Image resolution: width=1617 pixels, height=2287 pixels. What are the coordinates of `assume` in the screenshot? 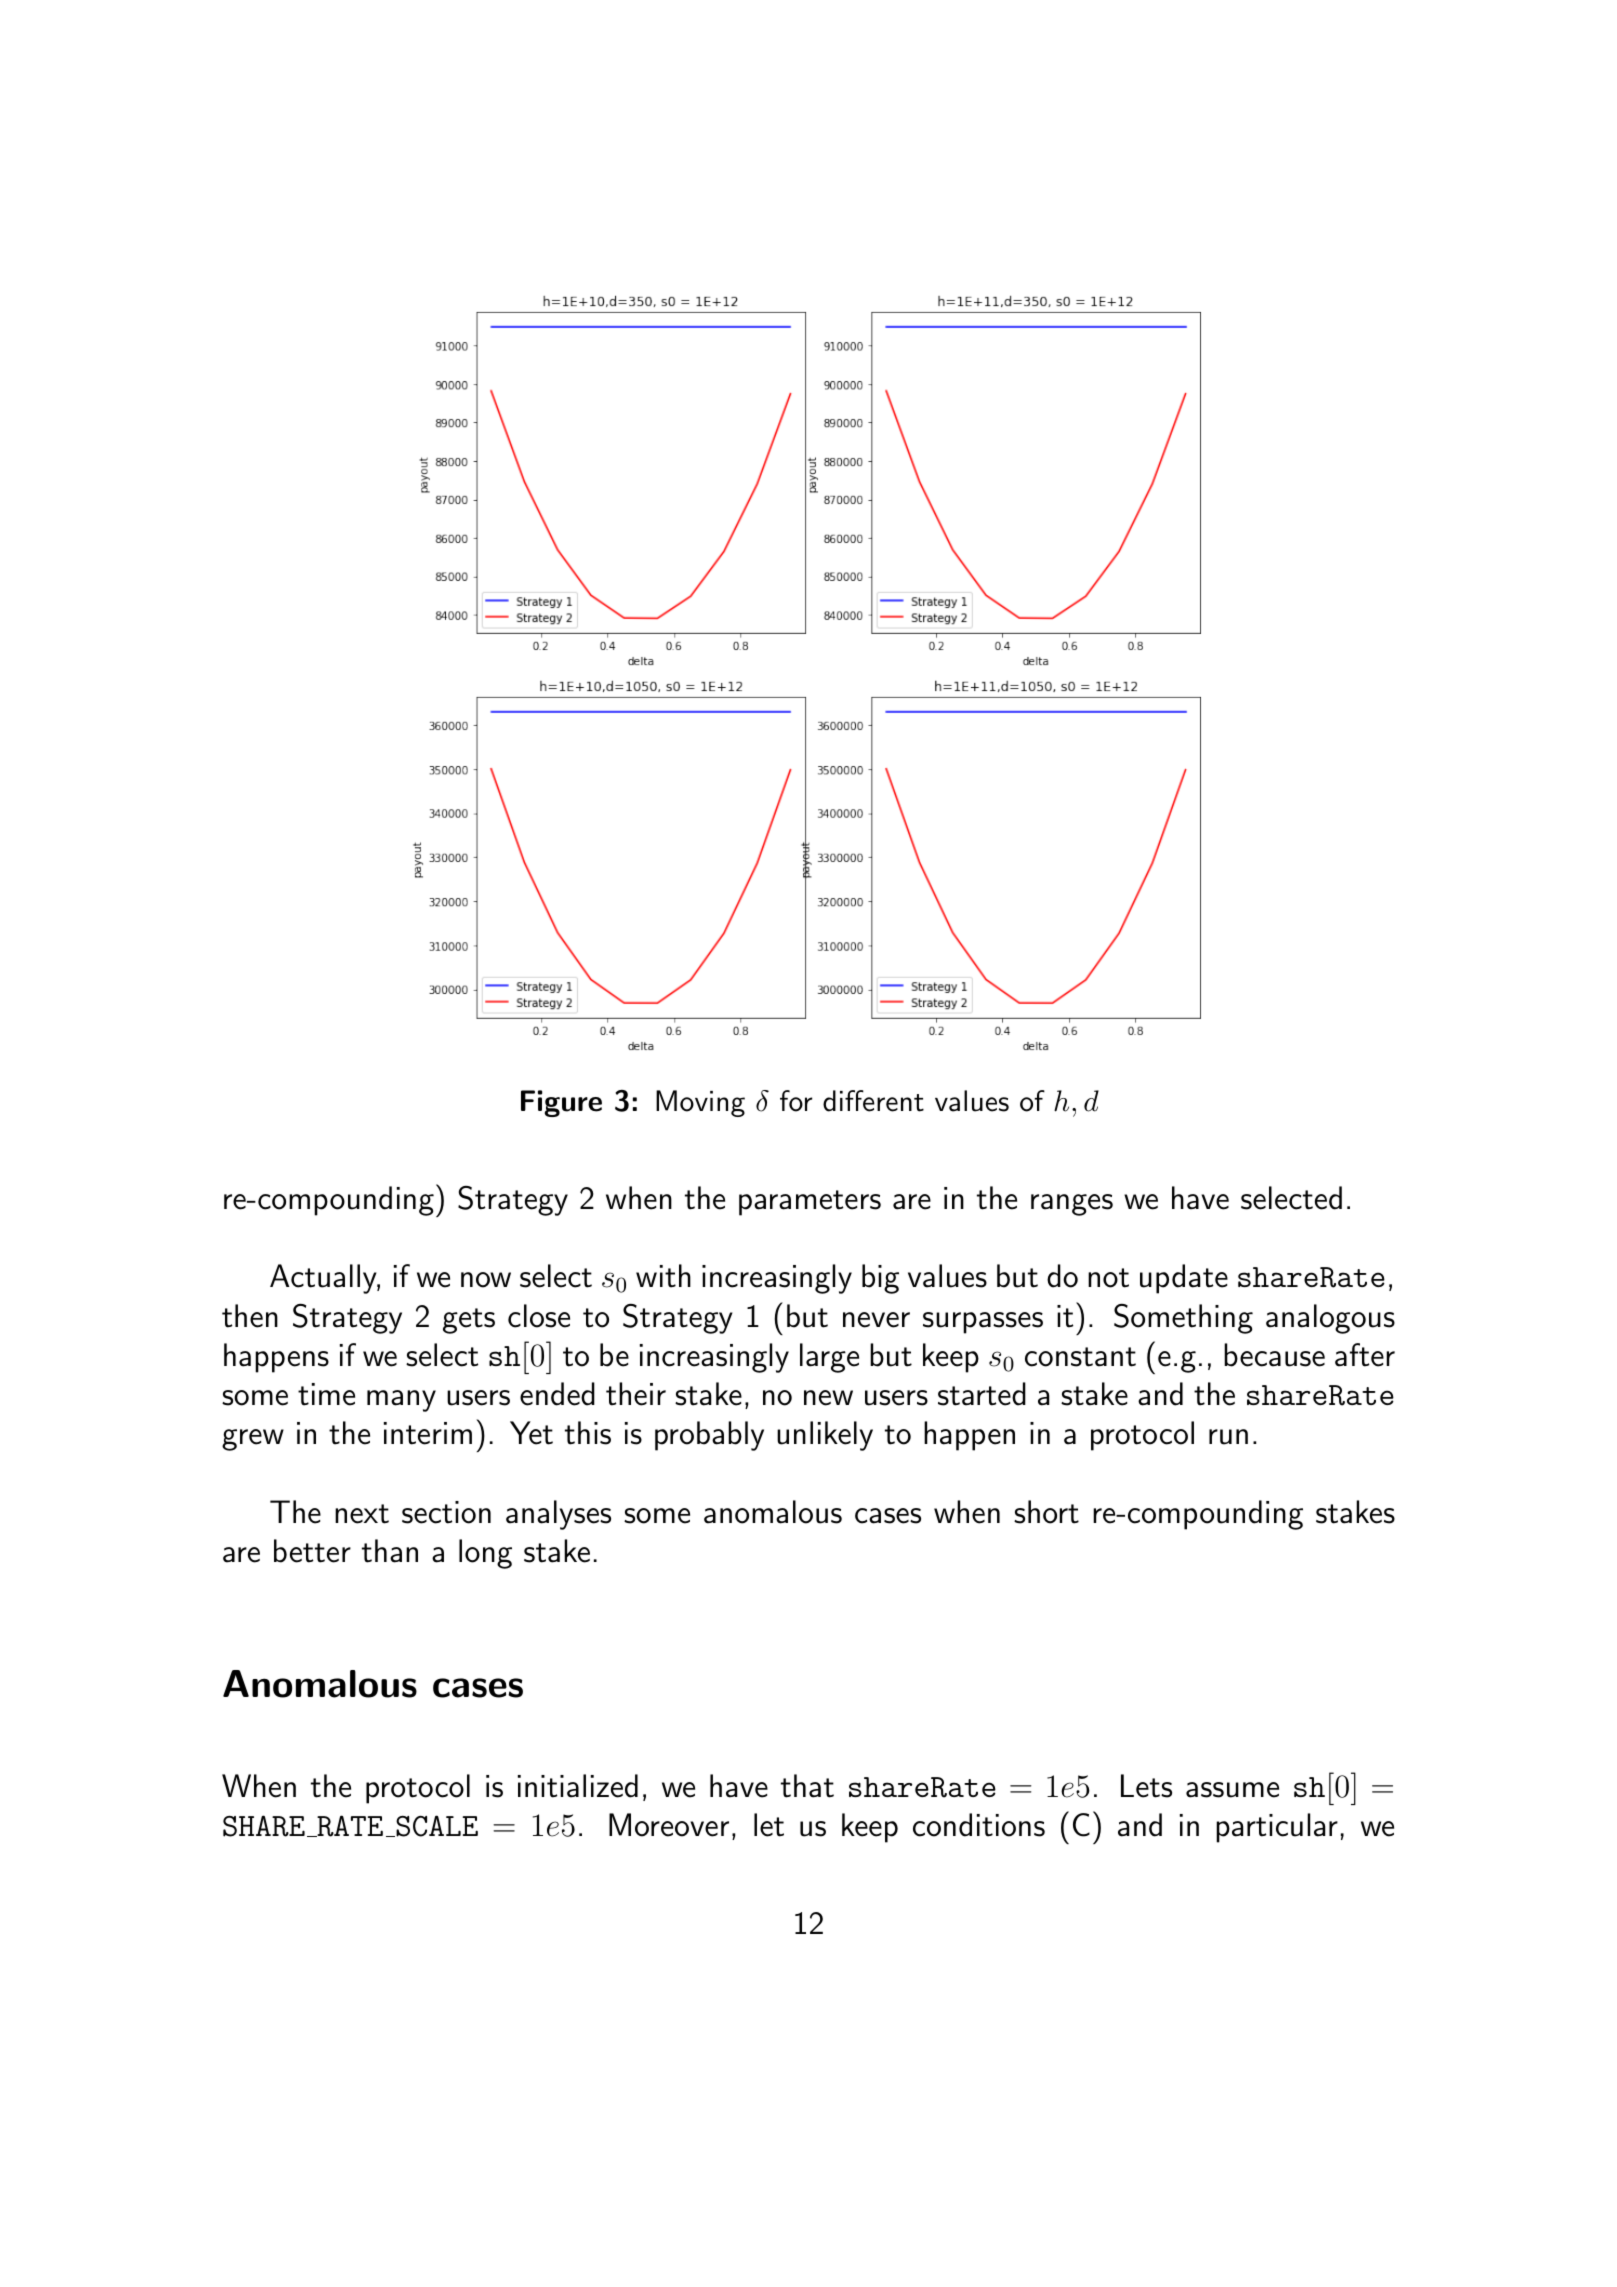 It's located at (1232, 1790).
